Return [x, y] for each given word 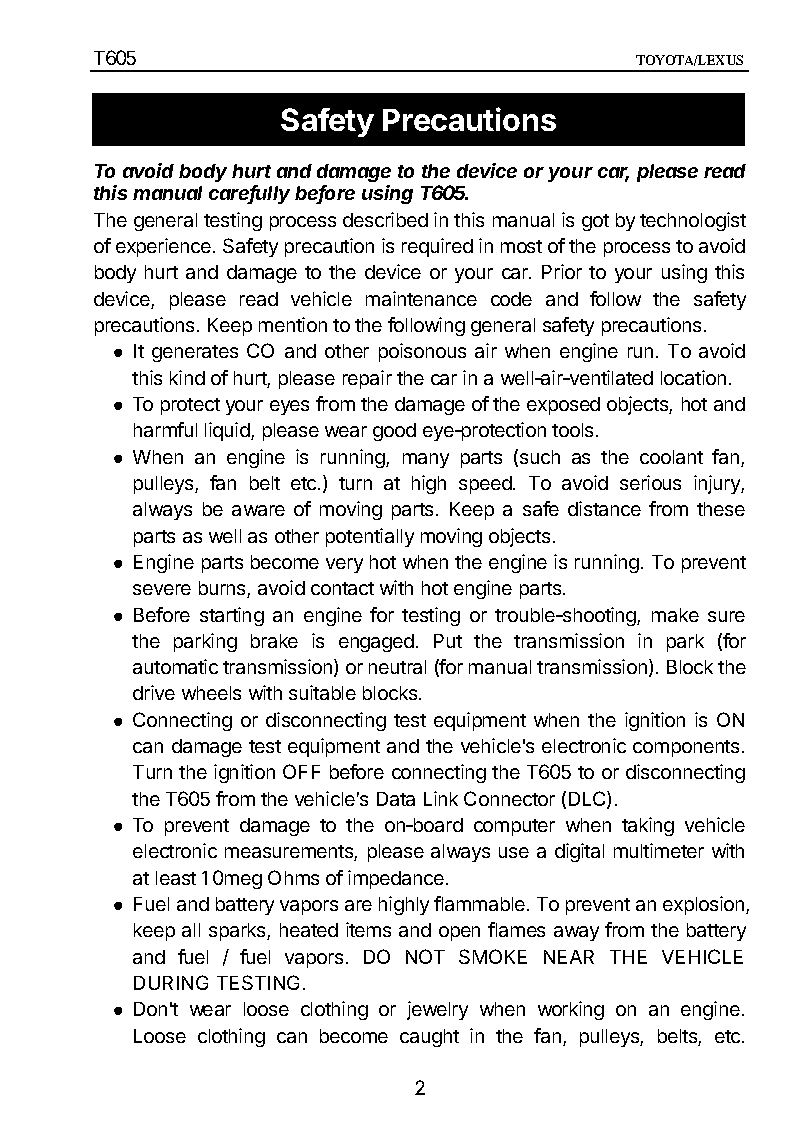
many [426, 460]
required [437, 247]
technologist [693, 221]
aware [258, 510]
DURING [171, 982]
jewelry [437, 1010]
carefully [249, 194]
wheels [211, 693]
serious [650, 482]
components [686, 748]
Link [441, 798]
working [571, 1010]
